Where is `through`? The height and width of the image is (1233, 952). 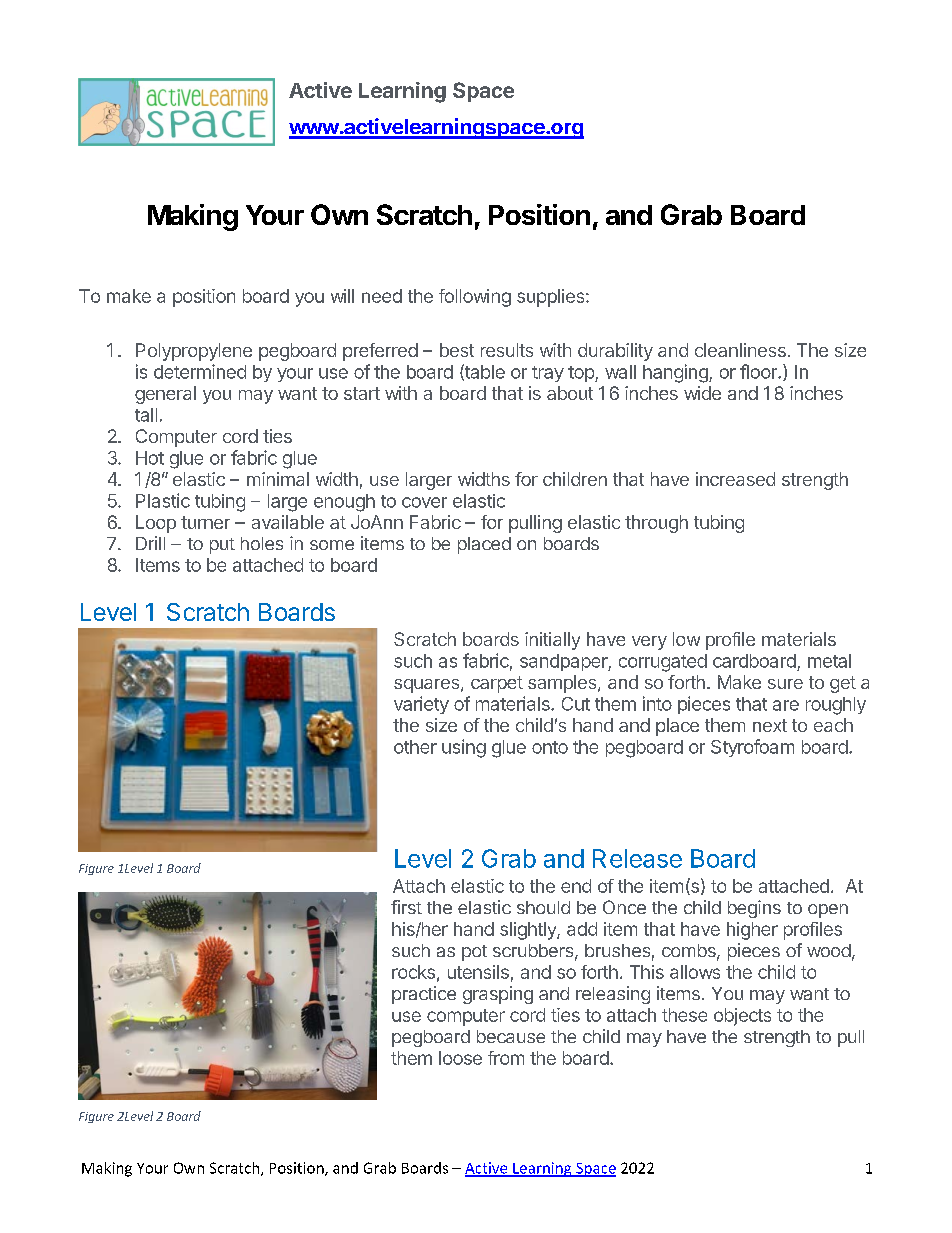 through is located at coordinates (656, 524).
